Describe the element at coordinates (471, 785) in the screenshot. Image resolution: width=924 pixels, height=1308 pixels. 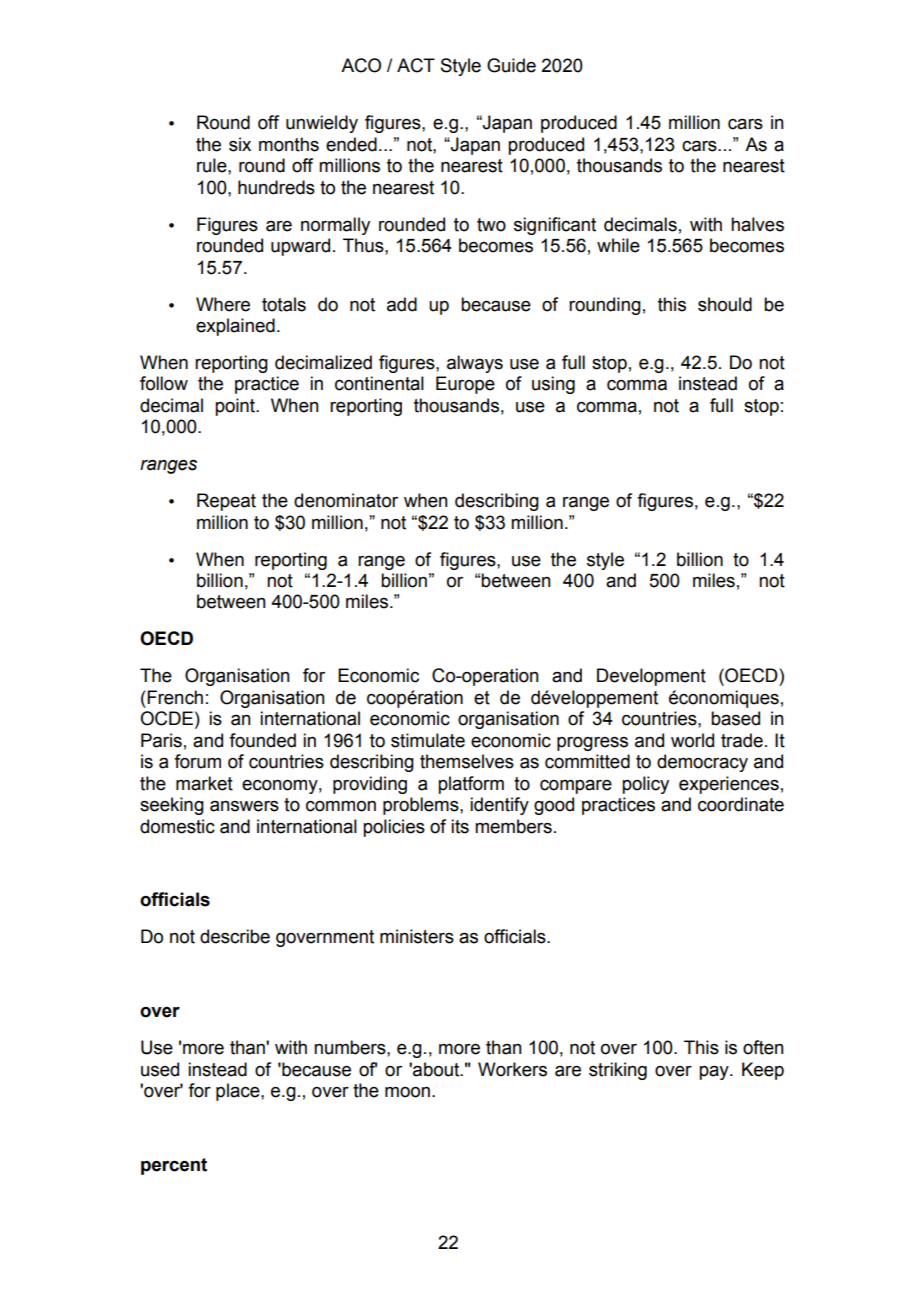
I see `platform` at that location.
